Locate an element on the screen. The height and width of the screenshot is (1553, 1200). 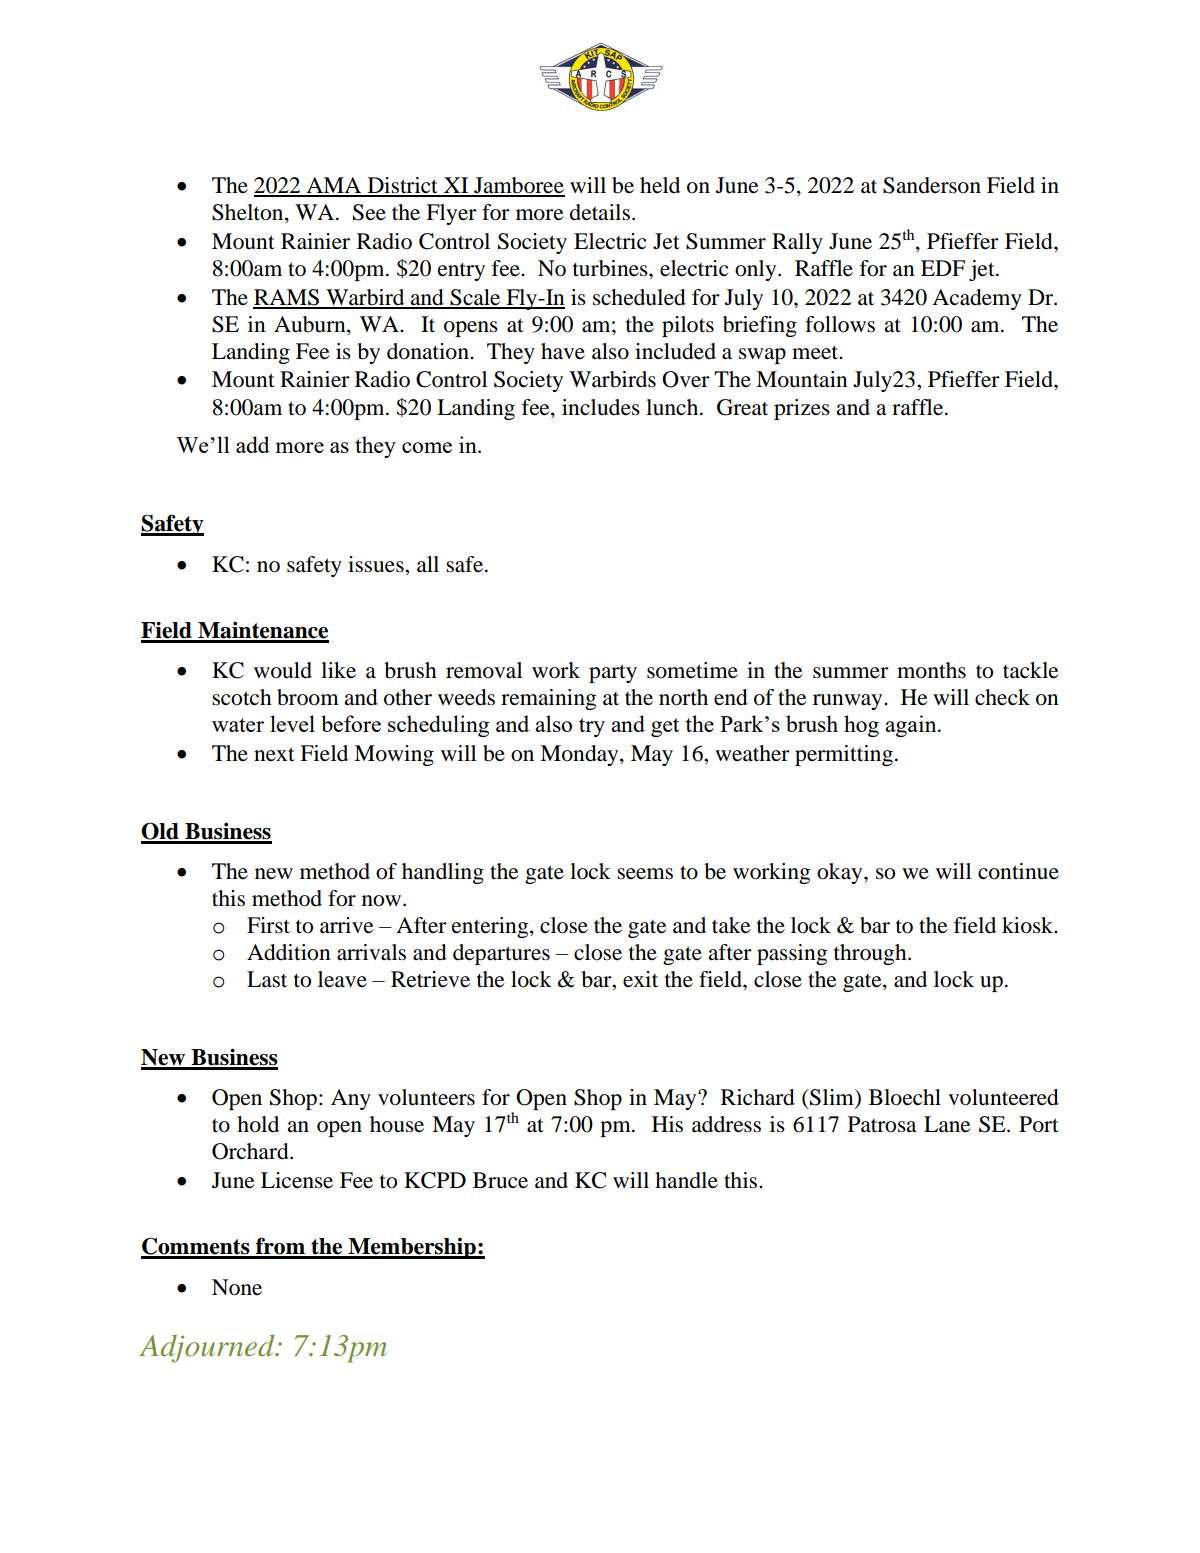
before is located at coordinates (351, 723).
